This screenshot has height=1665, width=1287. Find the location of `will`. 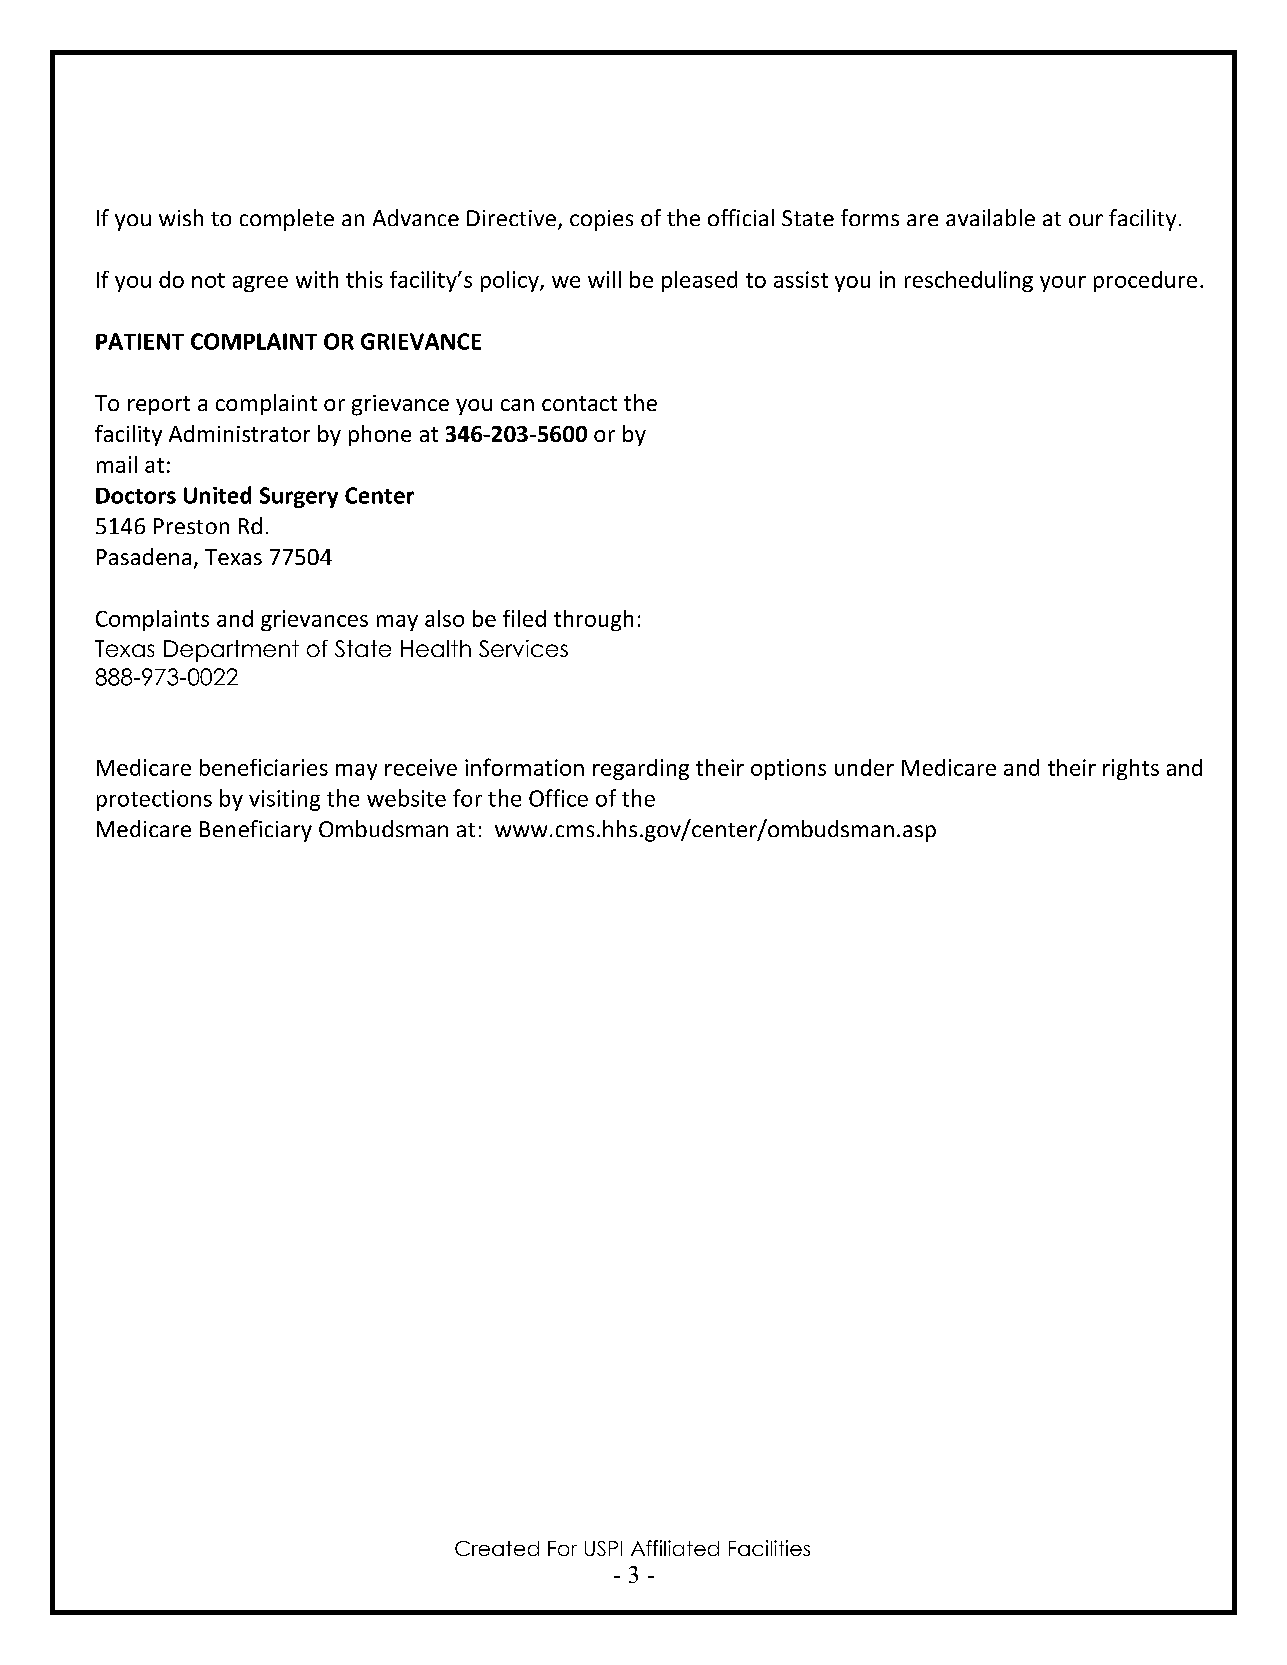

will is located at coordinates (604, 279).
